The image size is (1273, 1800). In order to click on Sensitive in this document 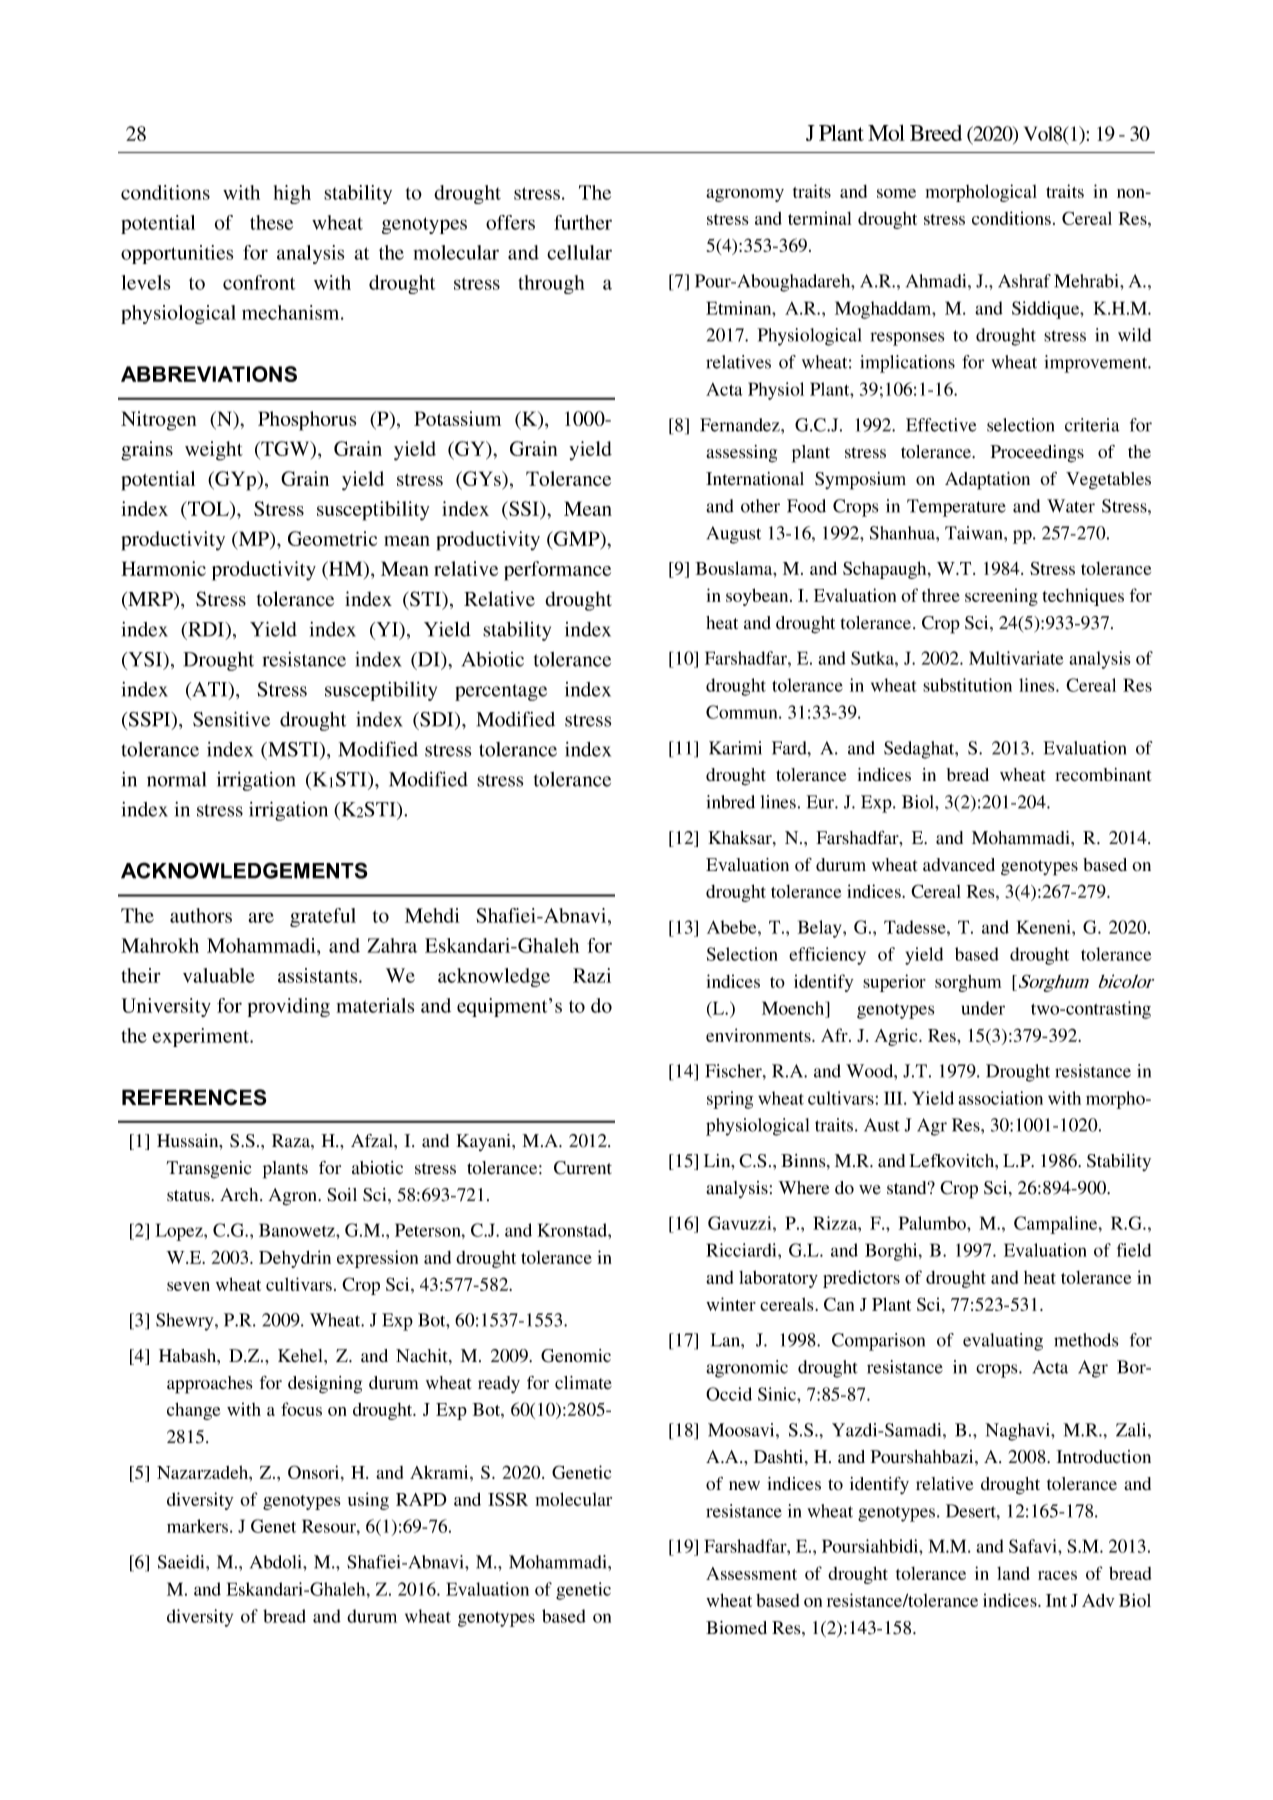, I will do `click(231, 719)`.
